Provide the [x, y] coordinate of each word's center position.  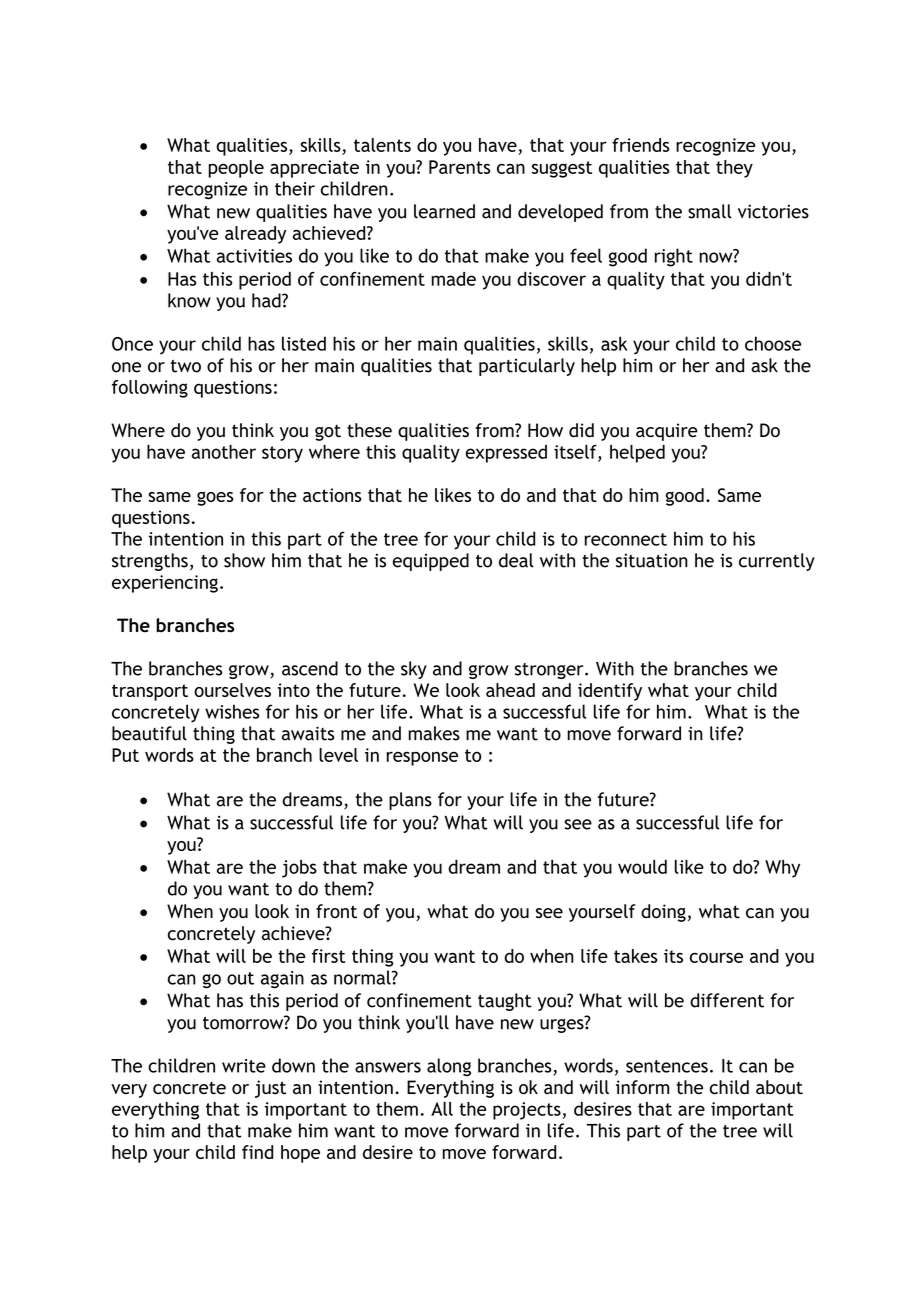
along [449, 1067]
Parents [459, 167]
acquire [667, 432]
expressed [506, 454]
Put [125, 755]
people [236, 169]
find [257, 1152]
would [642, 867]
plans [410, 801]
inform [642, 1087]
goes [215, 498]
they [734, 169]
